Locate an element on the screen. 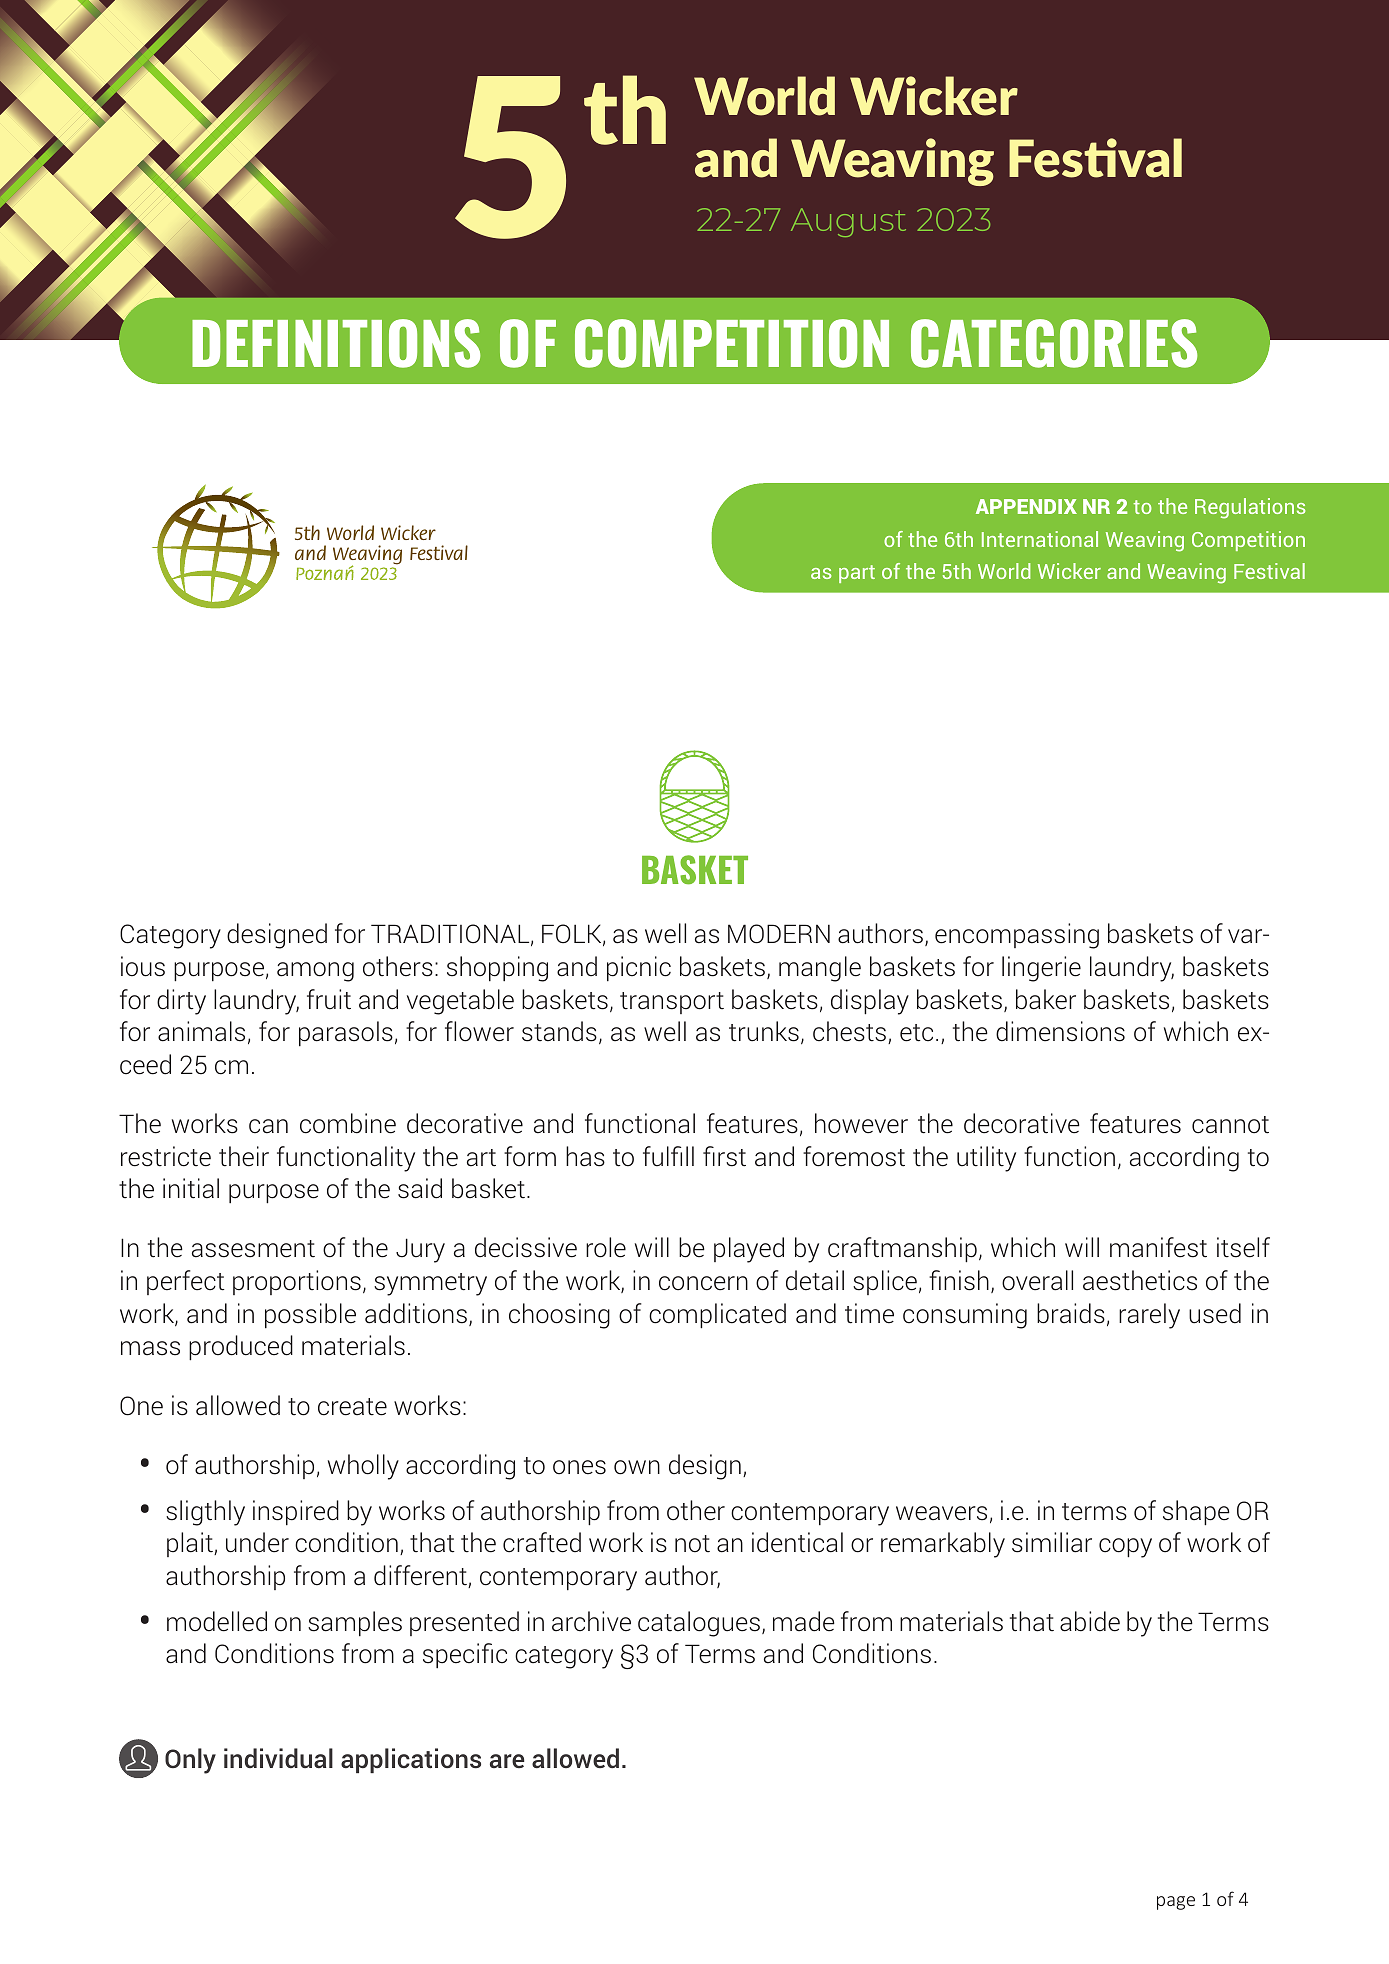 The image size is (1389, 1964). individual is located at coordinates (278, 1758).
